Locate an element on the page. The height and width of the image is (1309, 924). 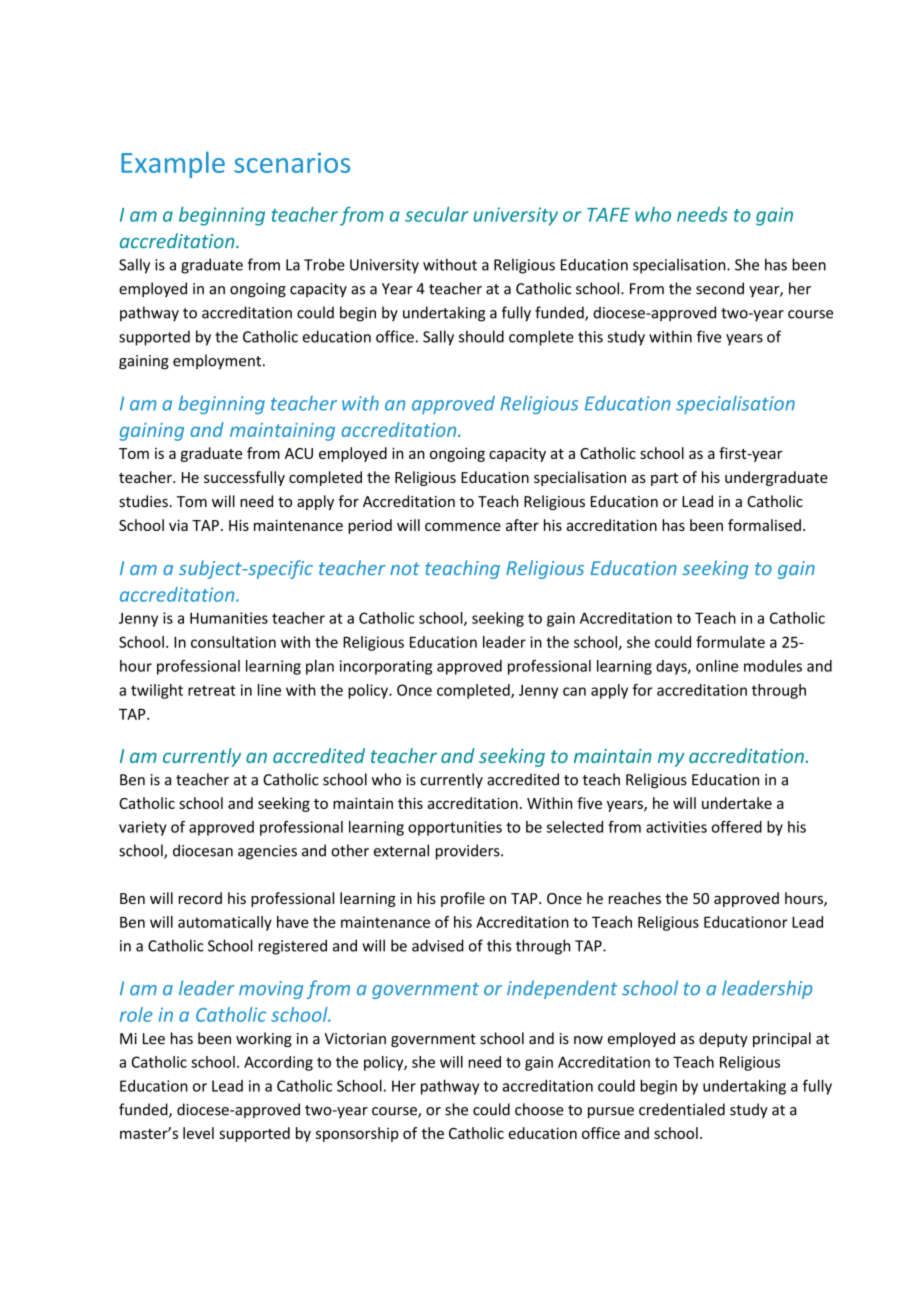
employment is located at coordinates (218, 361).
